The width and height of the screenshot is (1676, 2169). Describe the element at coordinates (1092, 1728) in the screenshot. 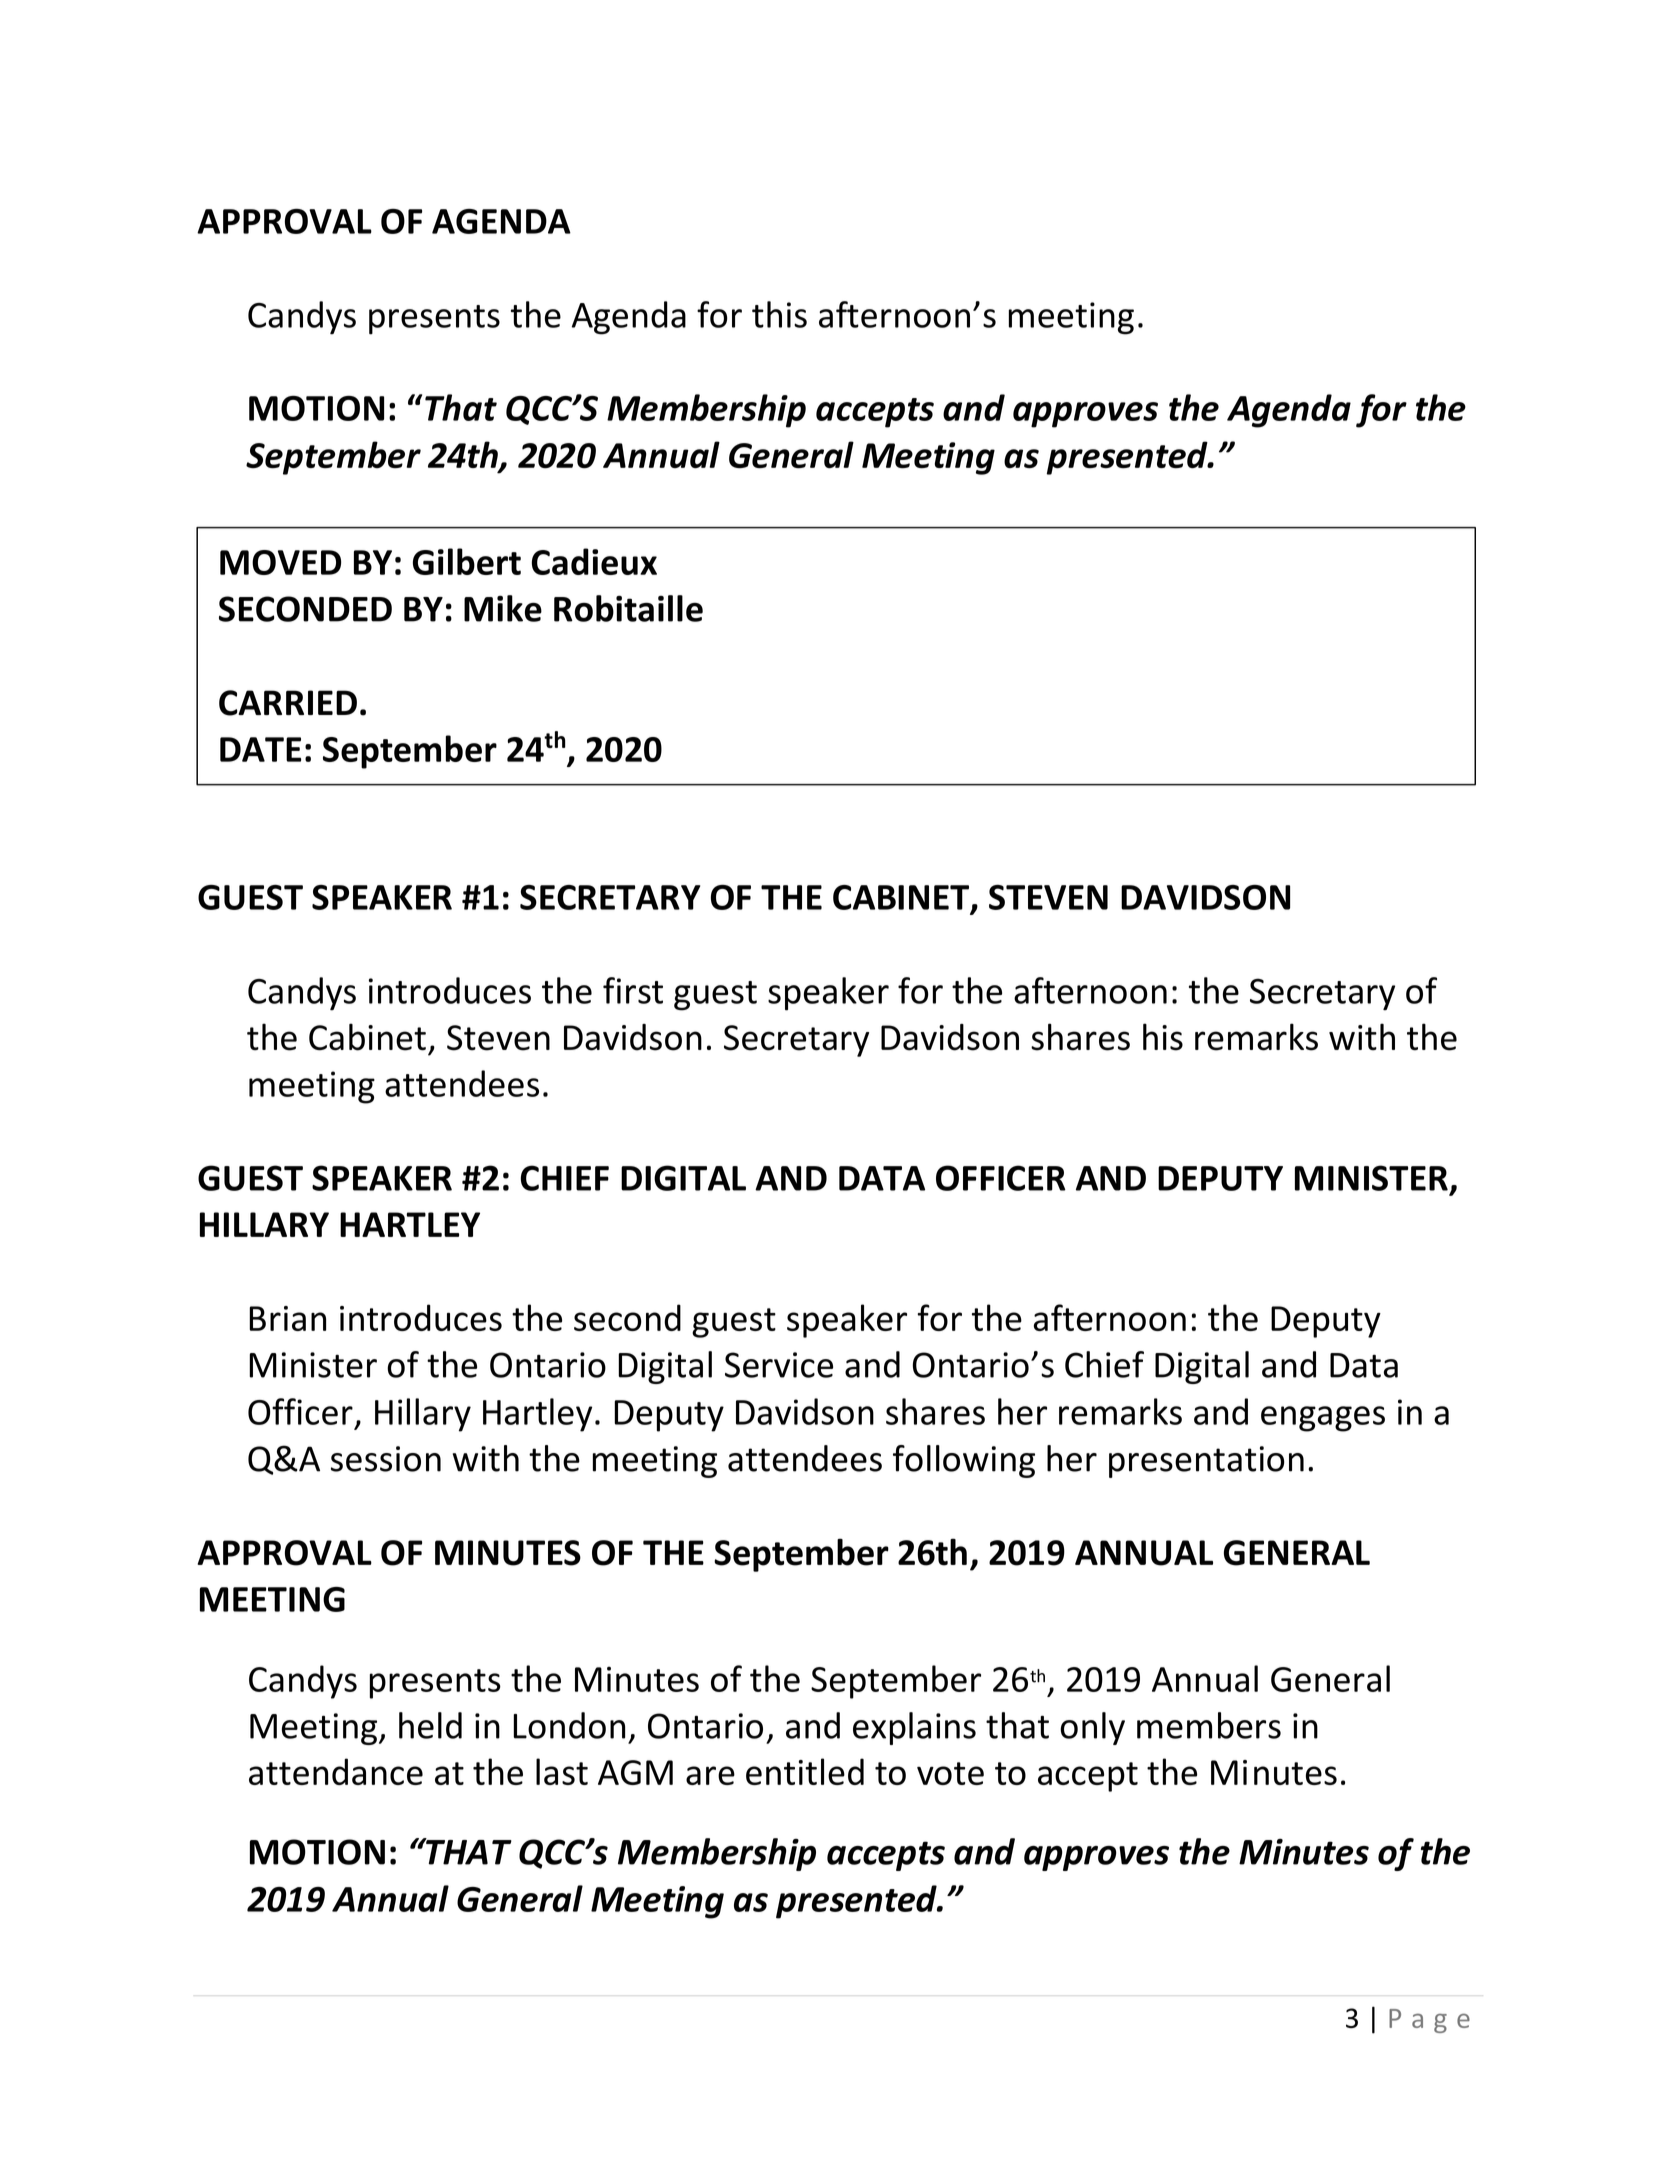

I see `only` at that location.
